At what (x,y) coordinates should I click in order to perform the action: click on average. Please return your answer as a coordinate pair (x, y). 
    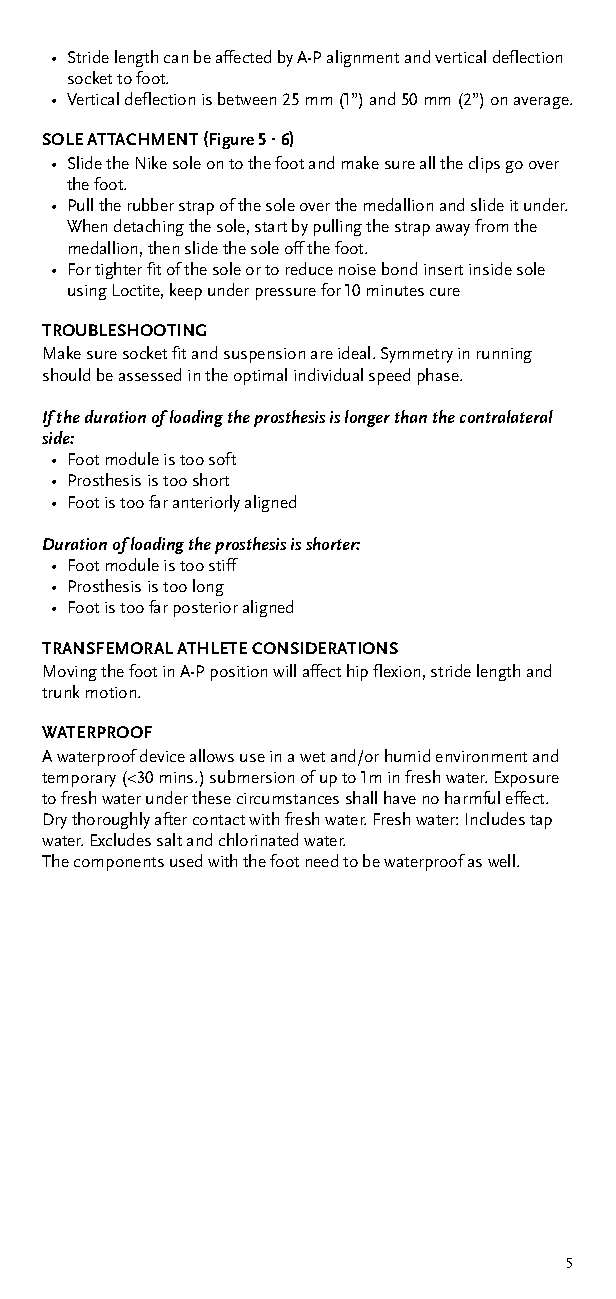
    Looking at the image, I should click on (542, 103).
